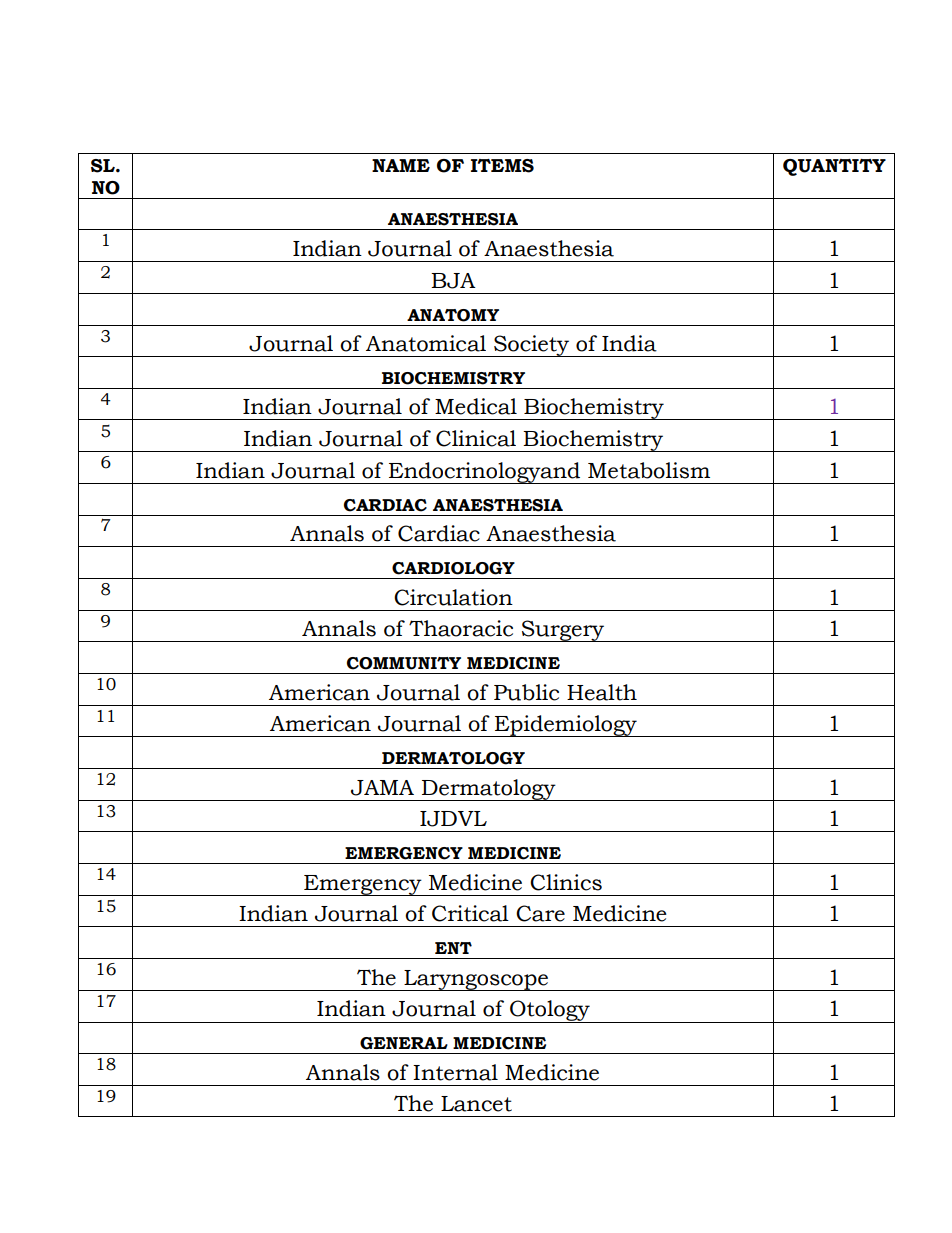 The image size is (952, 1233). Describe the element at coordinates (455, 1072) in the screenshot. I see `Internal` at that location.
